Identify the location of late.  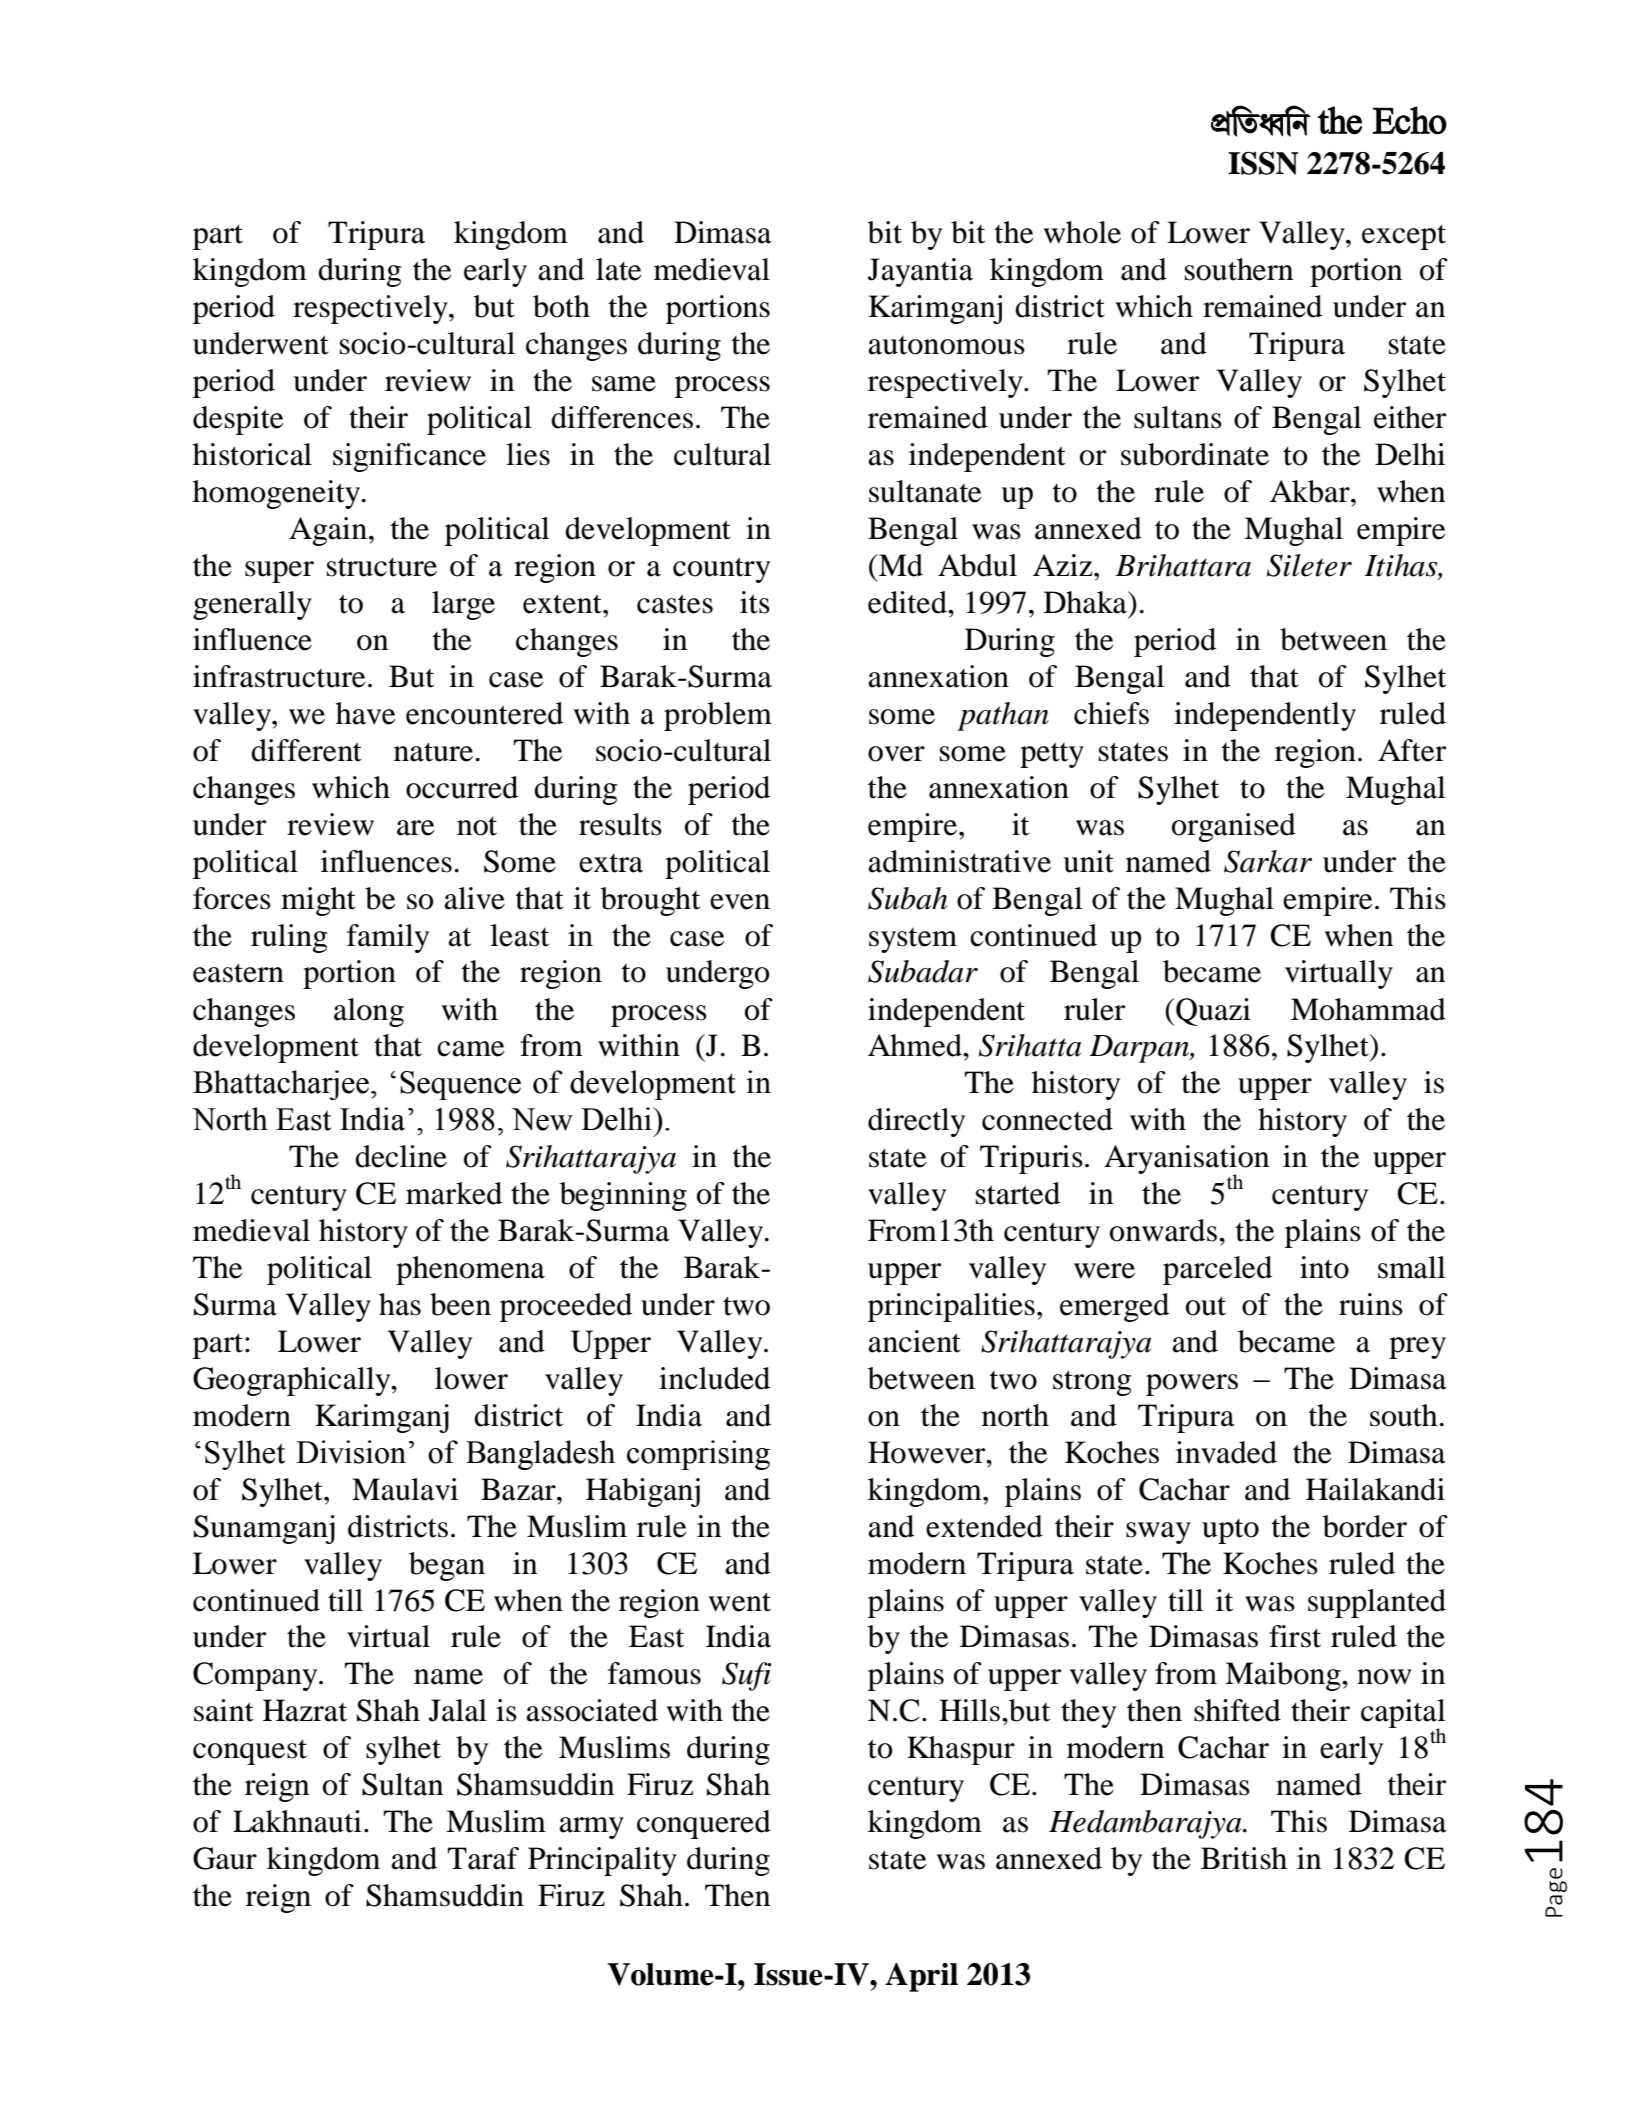
(619, 269).
